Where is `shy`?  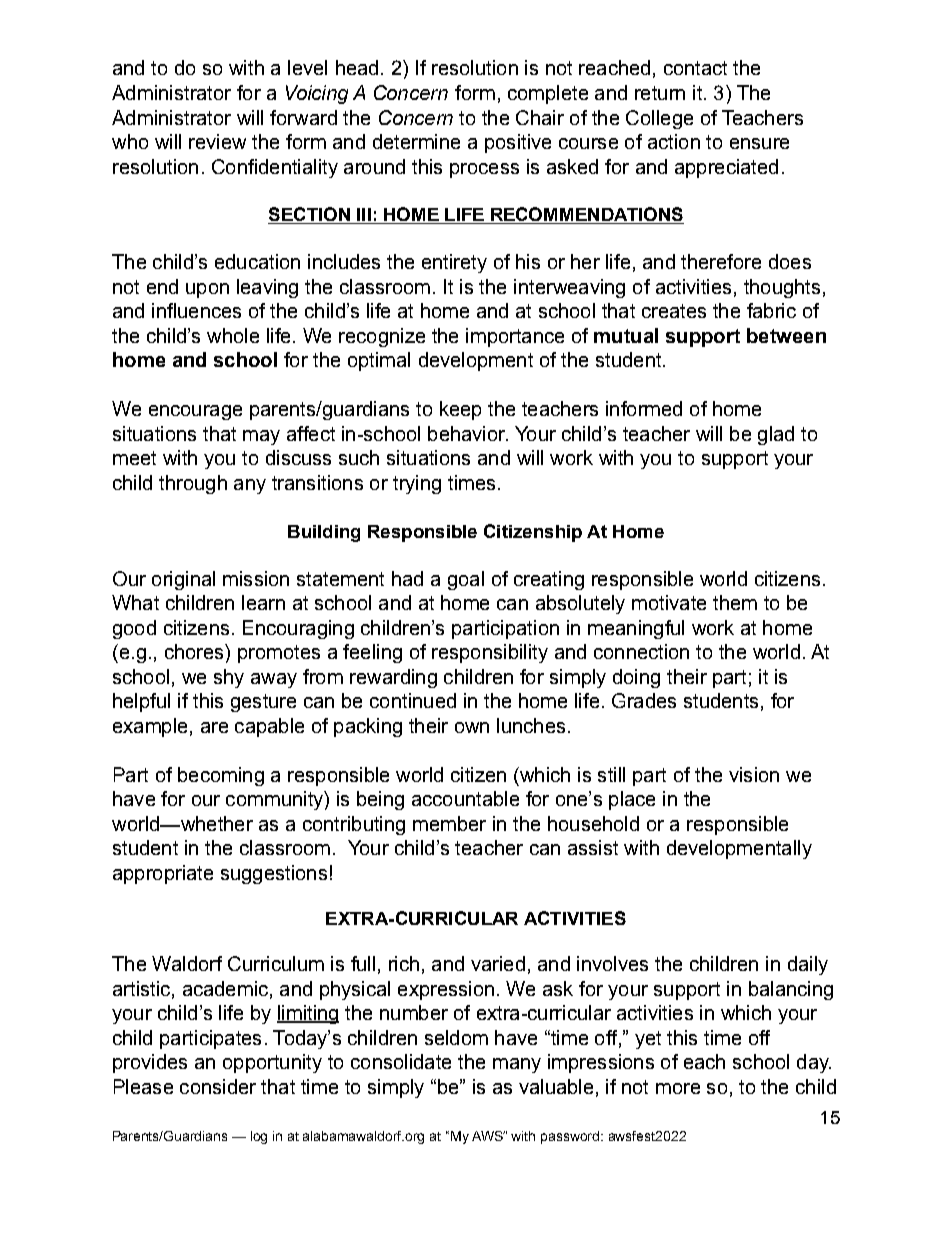
shy is located at coordinates (229, 678).
